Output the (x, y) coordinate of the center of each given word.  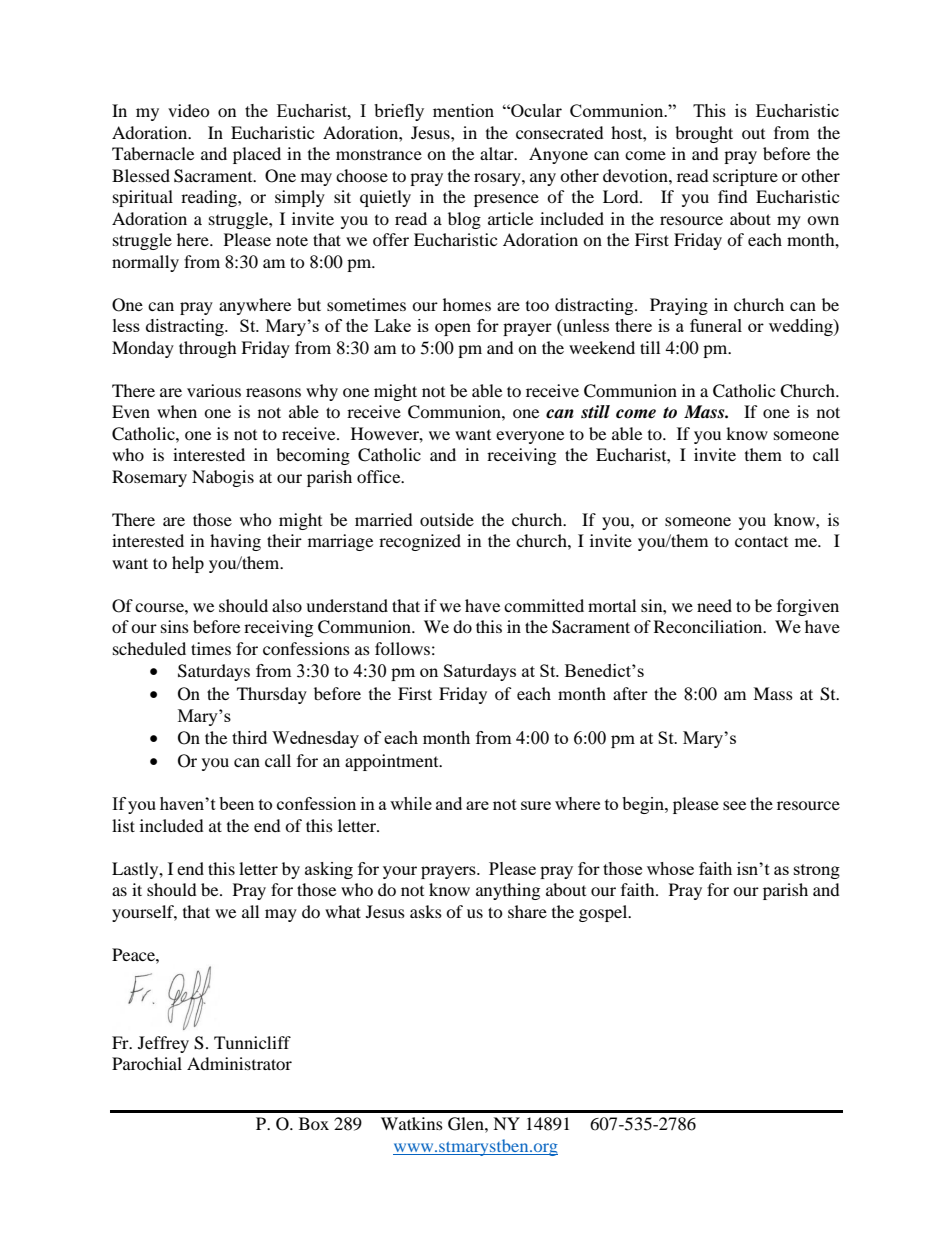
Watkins (412, 1123)
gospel (604, 913)
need (714, 605)
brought (704, 134)
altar (498, 153)
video (189, 110)
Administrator (239, 1063)
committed (544, 605)
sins (175, 626)
